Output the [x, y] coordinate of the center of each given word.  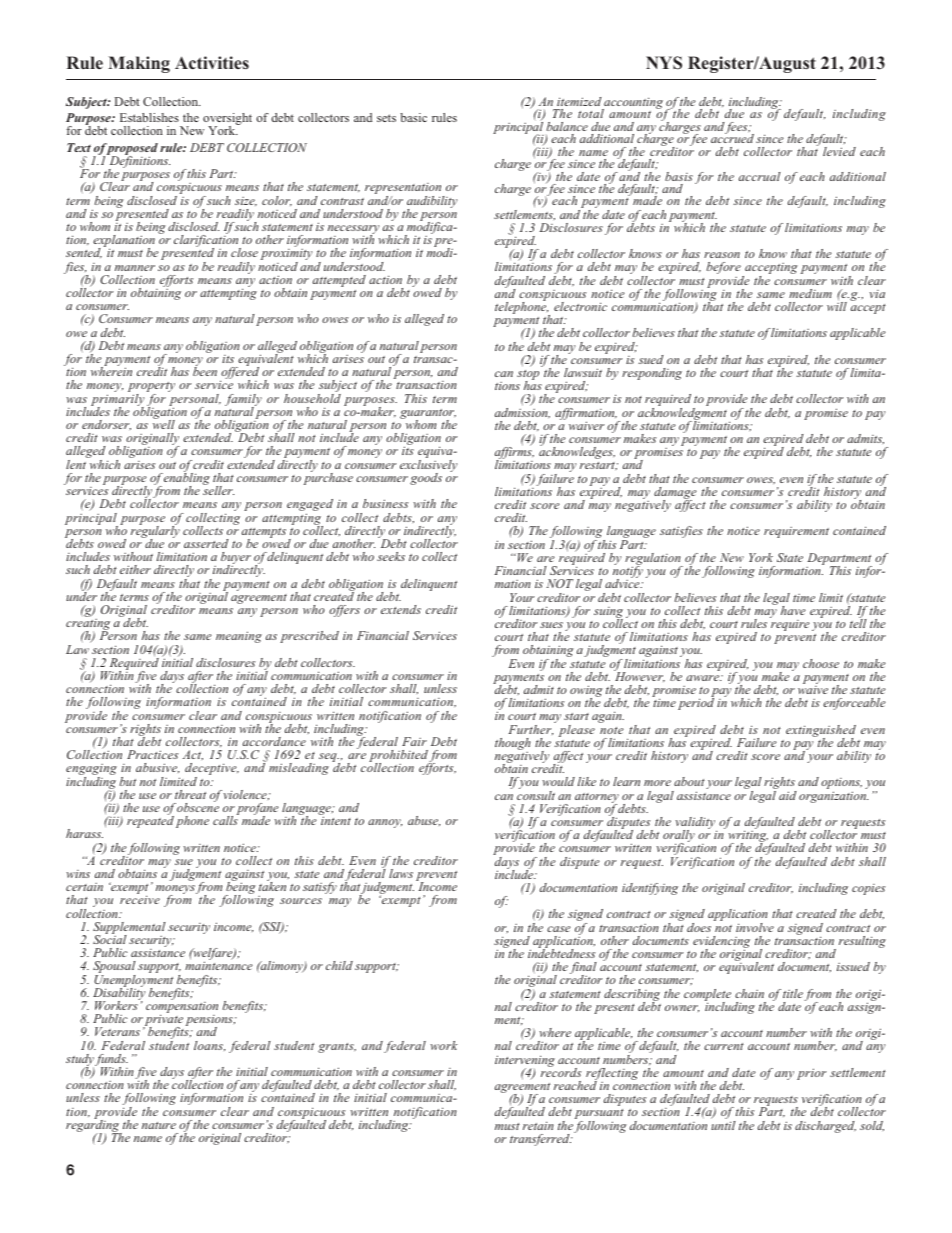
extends [401, 609]
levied [839, 151]
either [135, 569]
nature [159, 1125]
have [793, 610]
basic [413, 117]
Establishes [149, 117]
